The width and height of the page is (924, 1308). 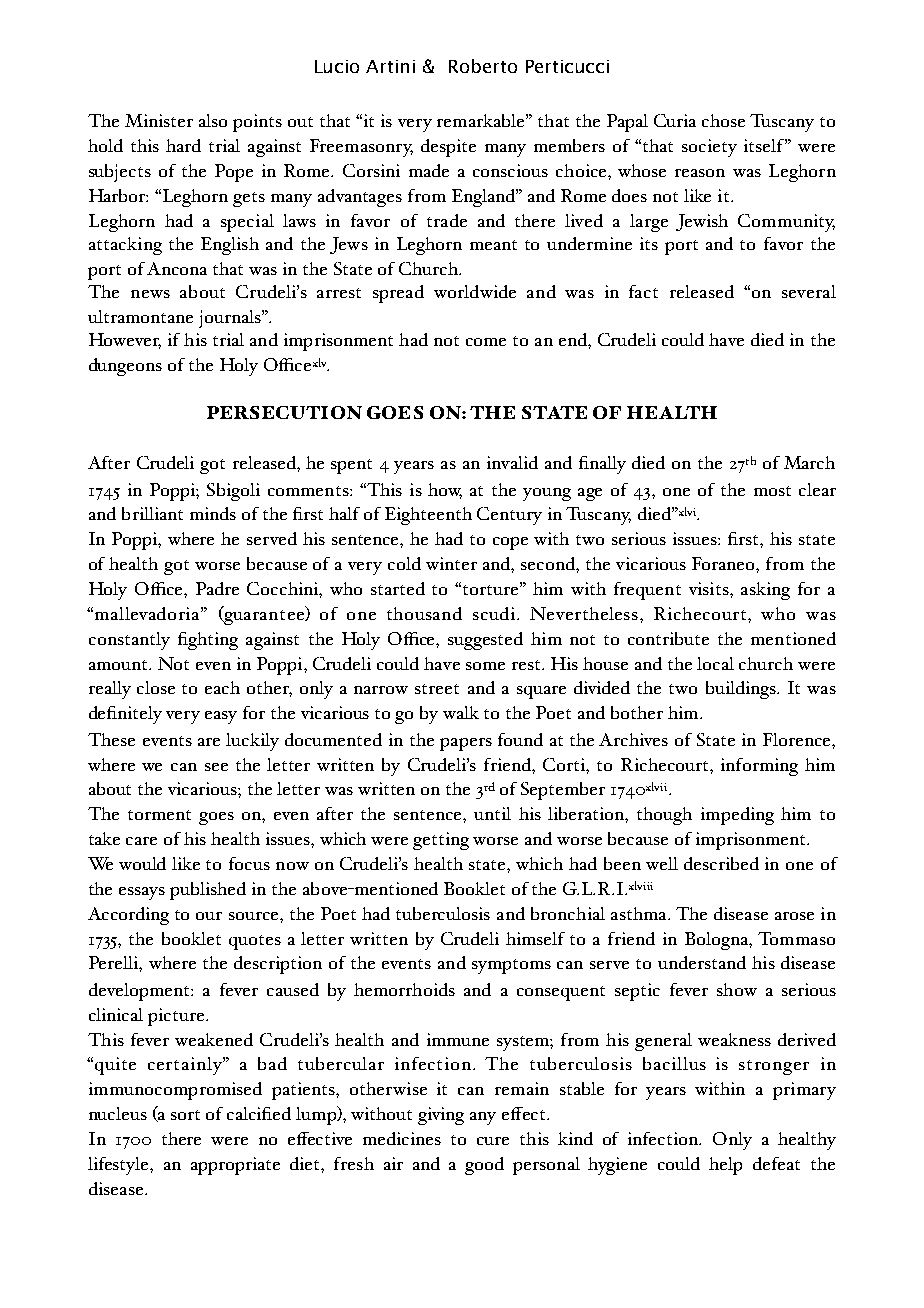 What do you see at coordinates (441, 1116) in the page?
I see `giving` at bounding box center [441, 1116].
